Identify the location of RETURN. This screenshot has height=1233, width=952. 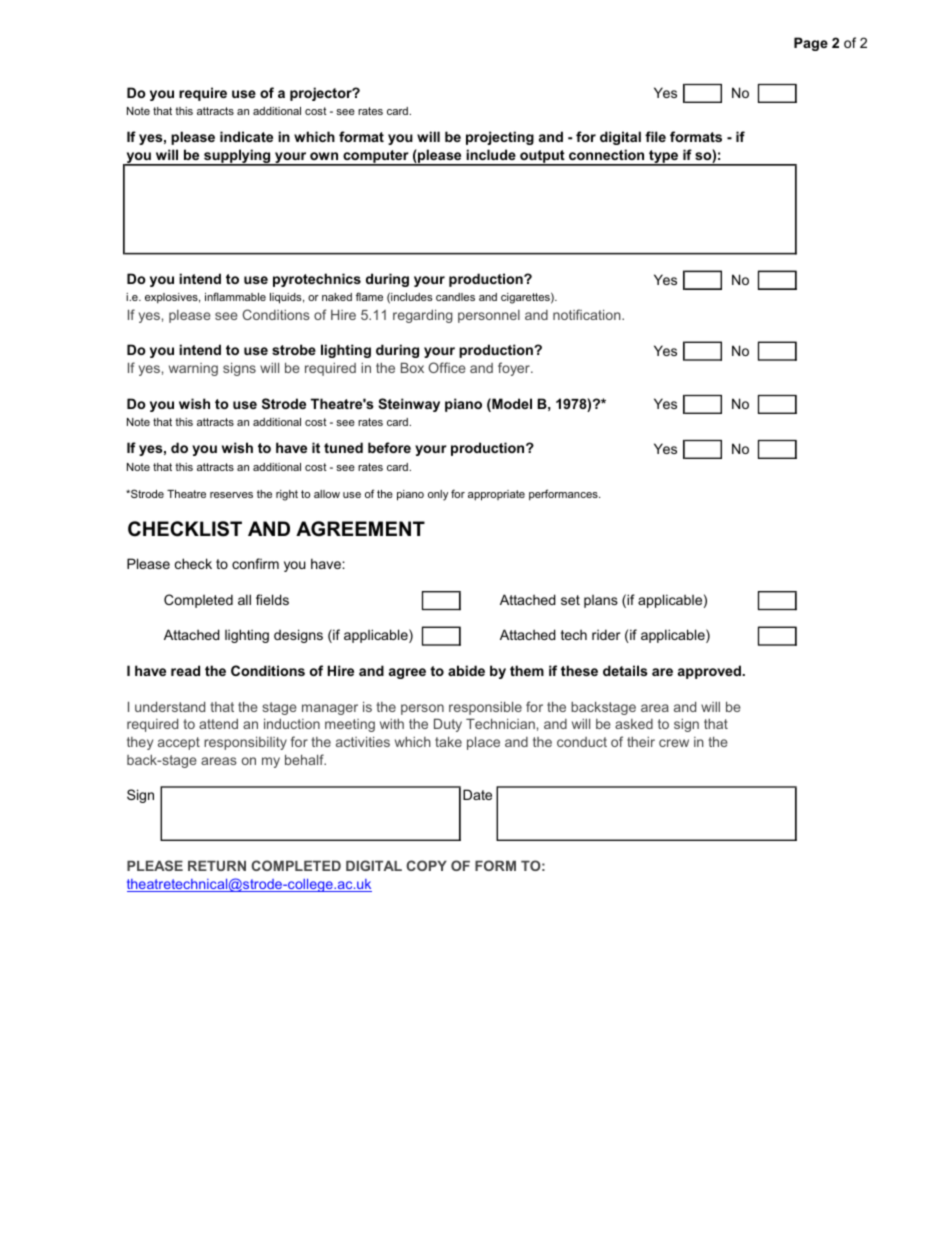
(217, 865).
